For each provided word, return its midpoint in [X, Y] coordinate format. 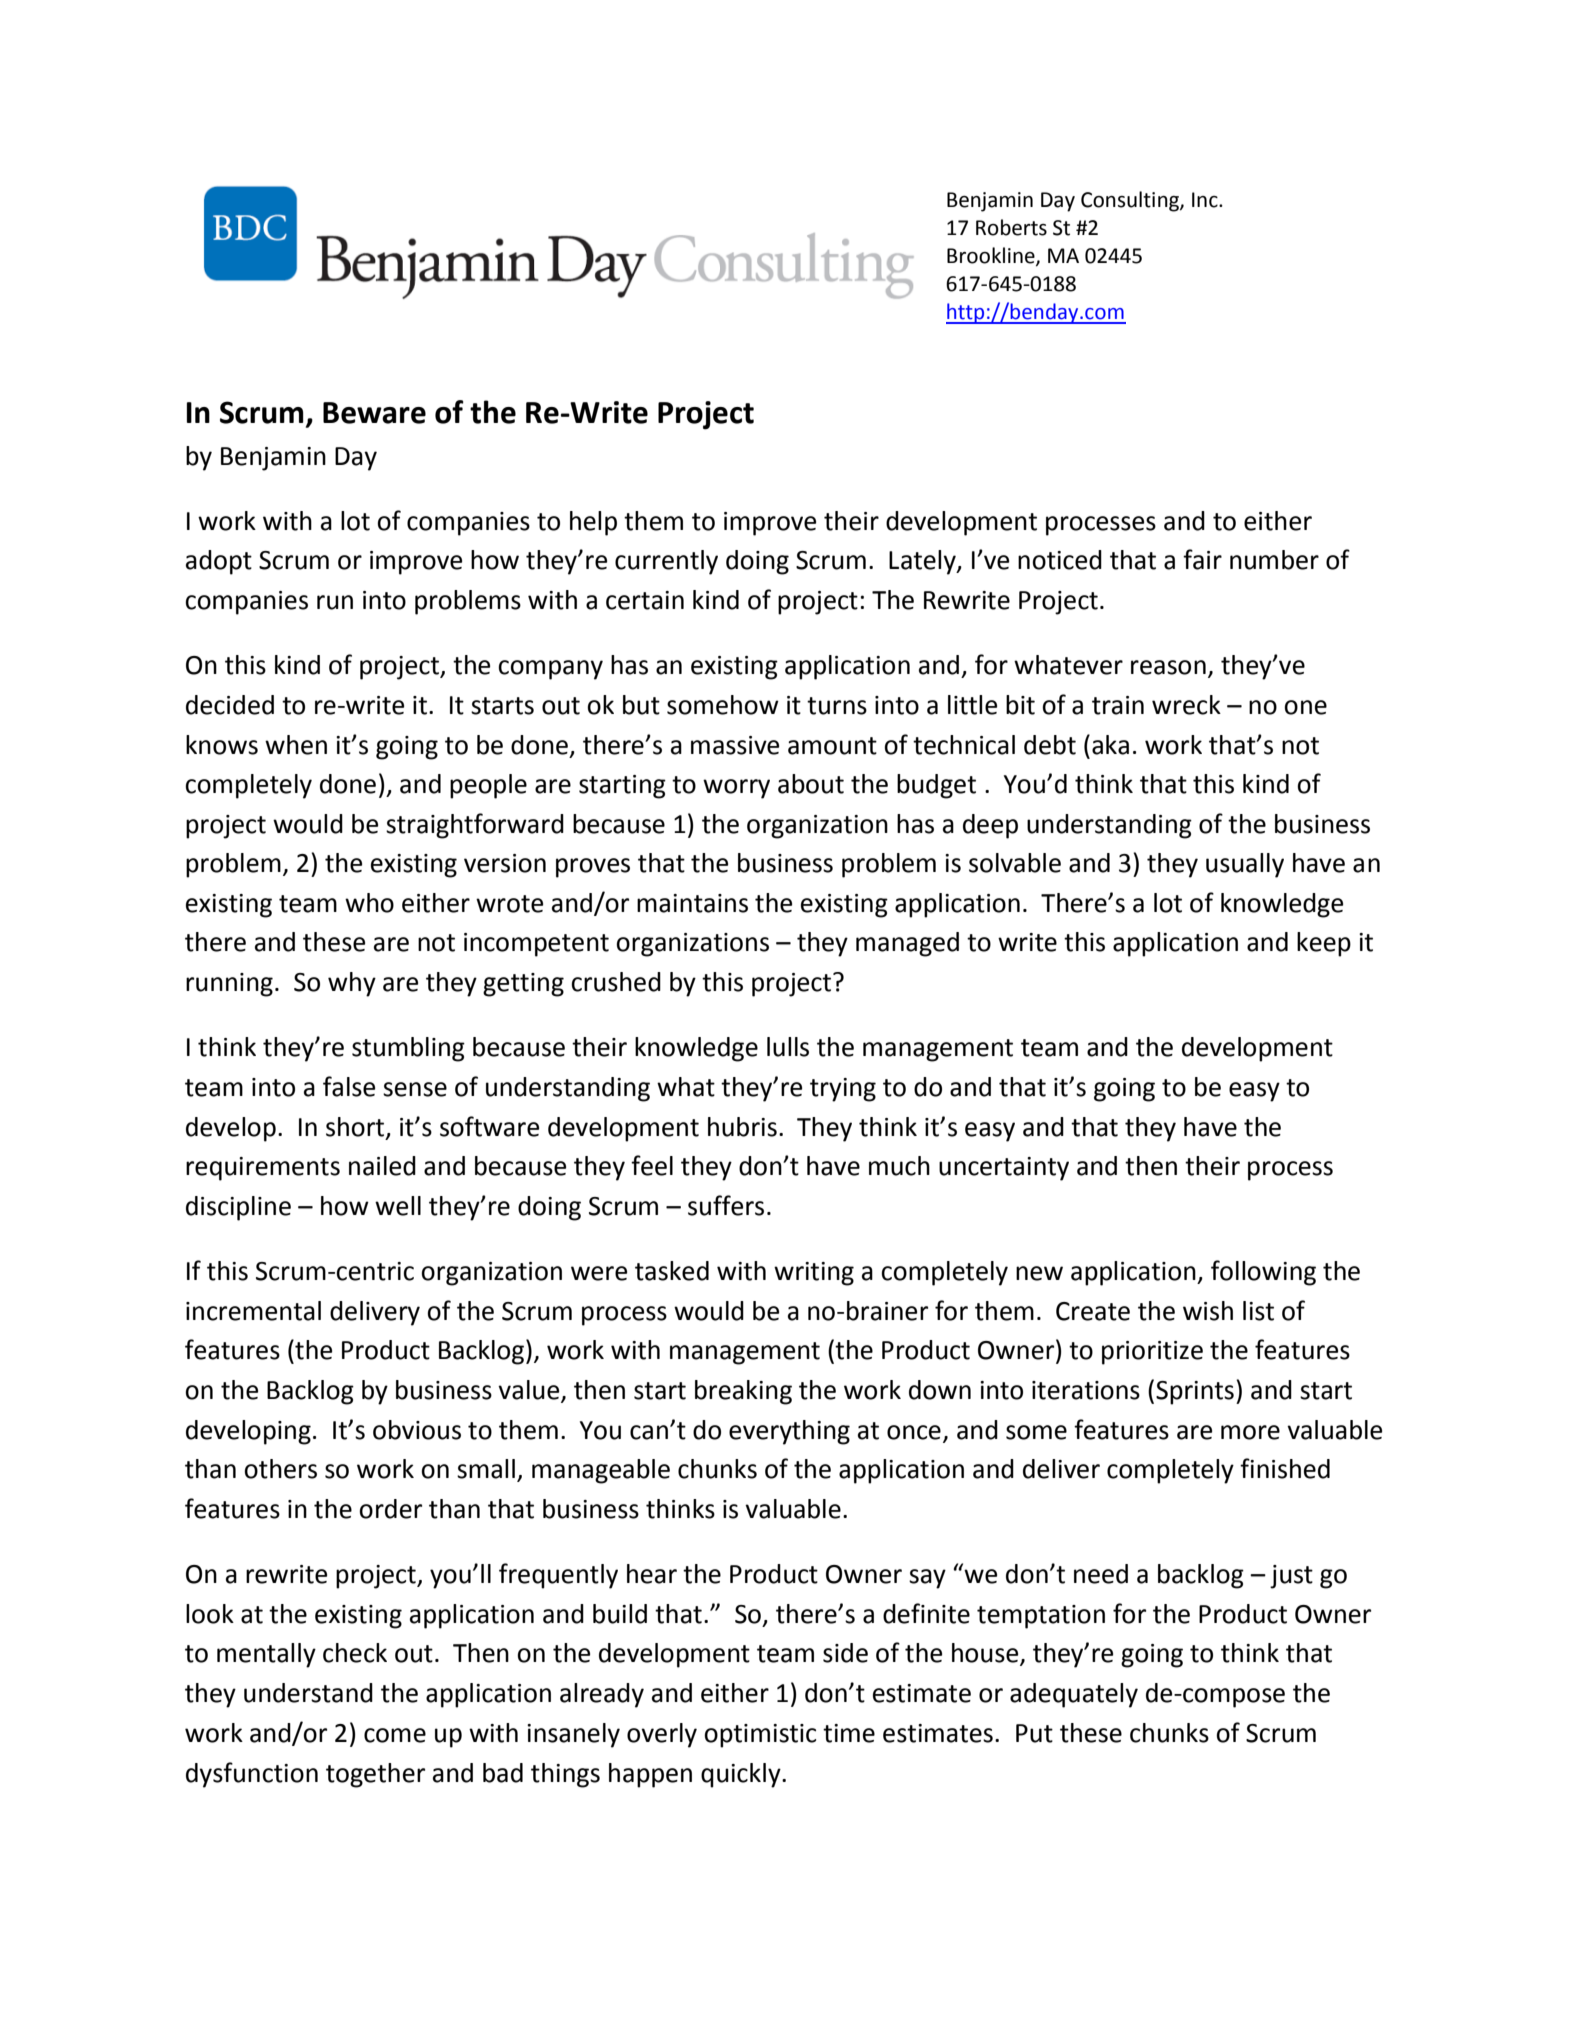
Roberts [1011, 227]
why [352, 984]
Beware [374, 413]
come [395, 1735]
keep [1324, 944]
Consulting [1131, 201]
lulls [788, 1047]
